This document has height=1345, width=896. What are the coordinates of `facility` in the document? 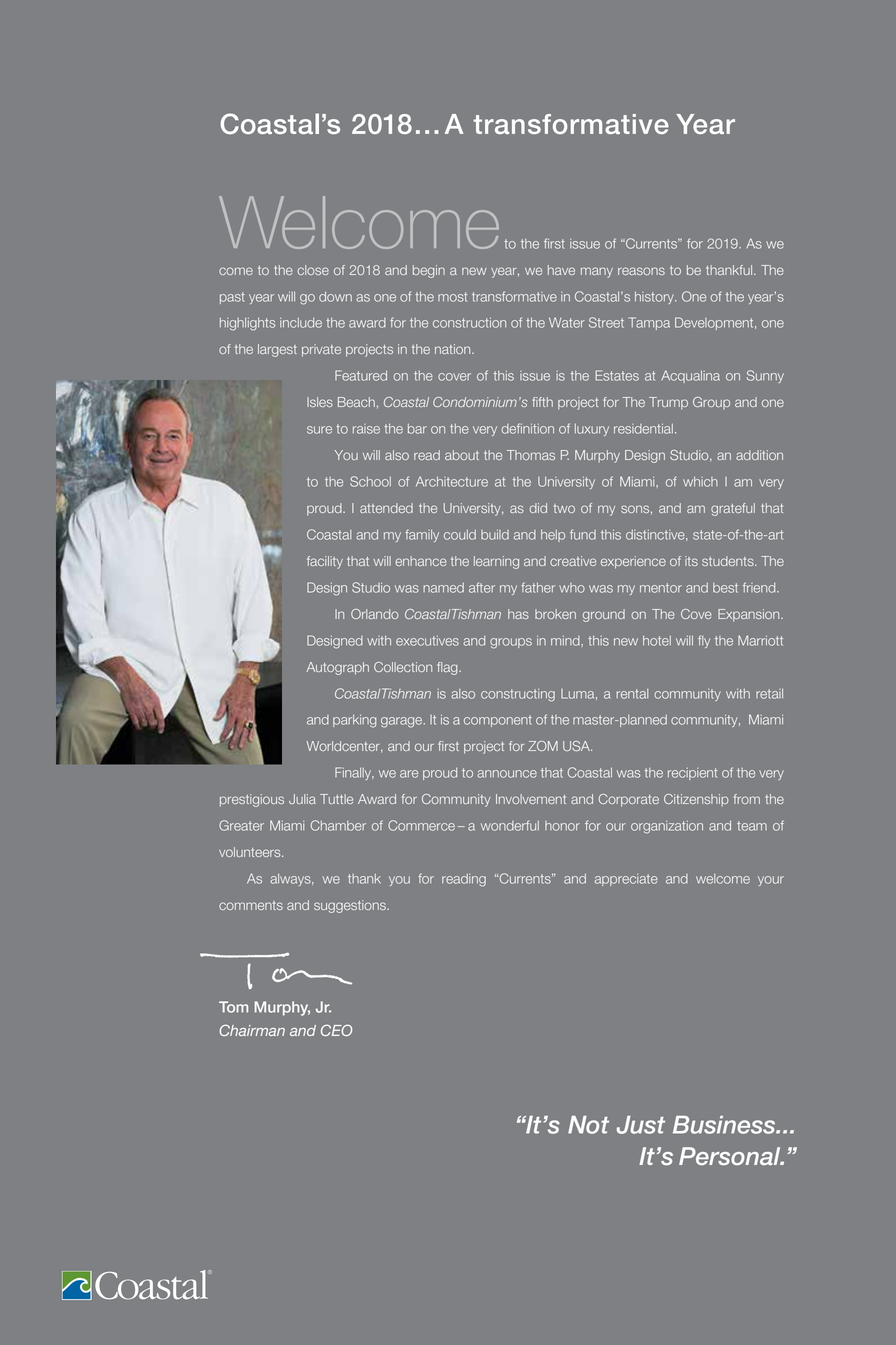 It's located at (325, 562).
